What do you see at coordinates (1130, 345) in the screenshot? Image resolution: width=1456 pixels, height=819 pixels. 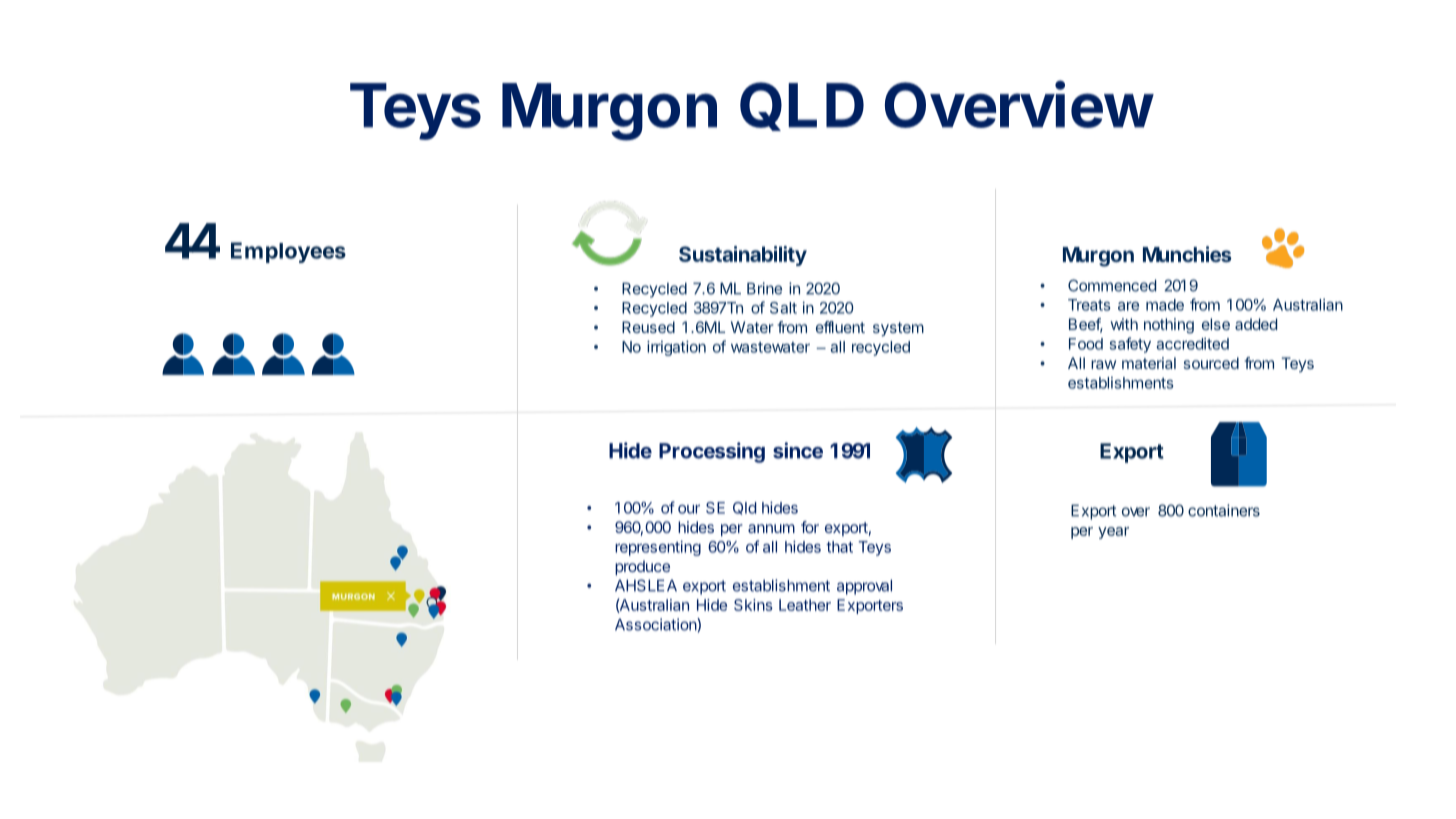 I see `safety` at bounding box center [1130, 345].
